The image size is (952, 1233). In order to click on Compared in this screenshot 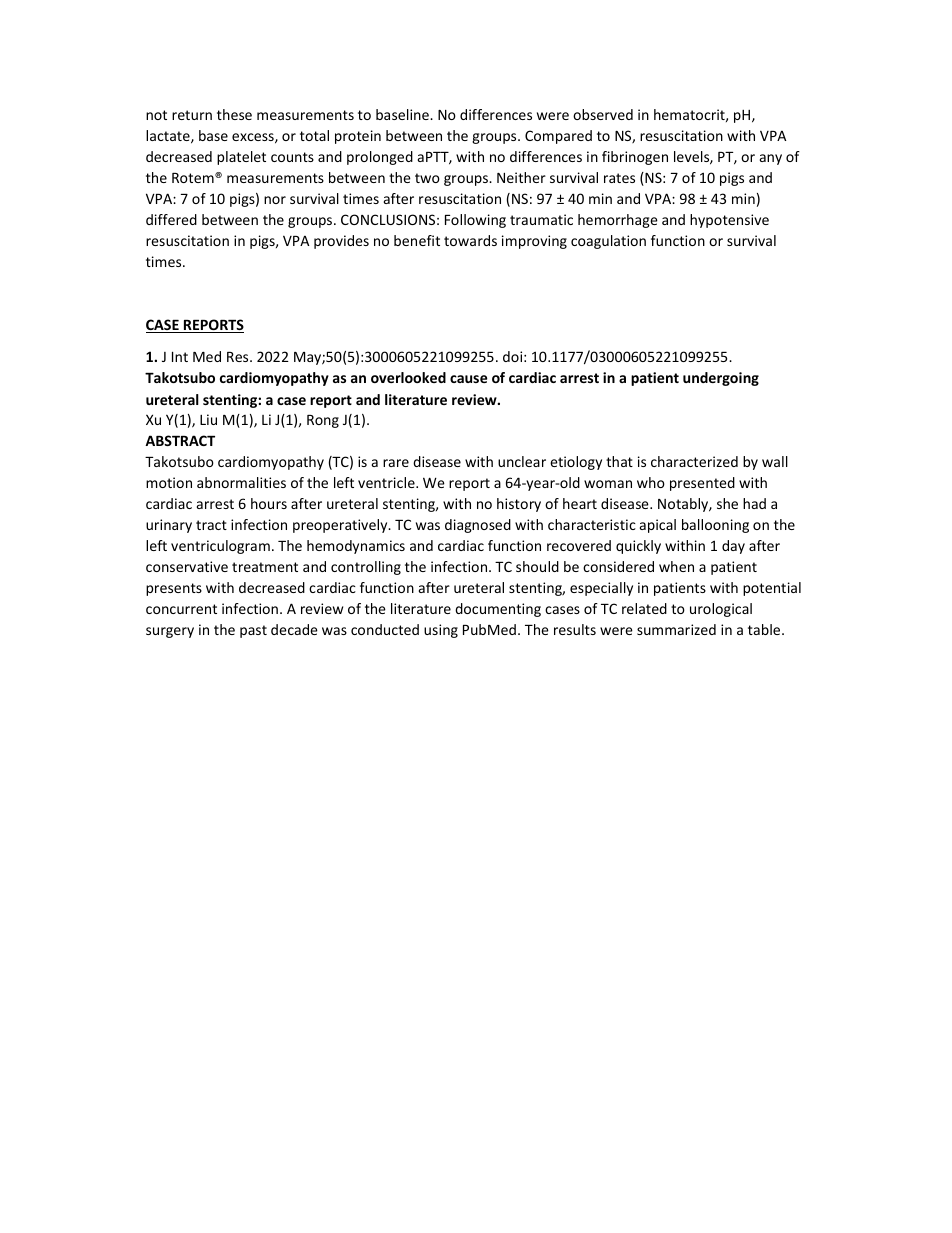, I will do `click(558, 137)`.
